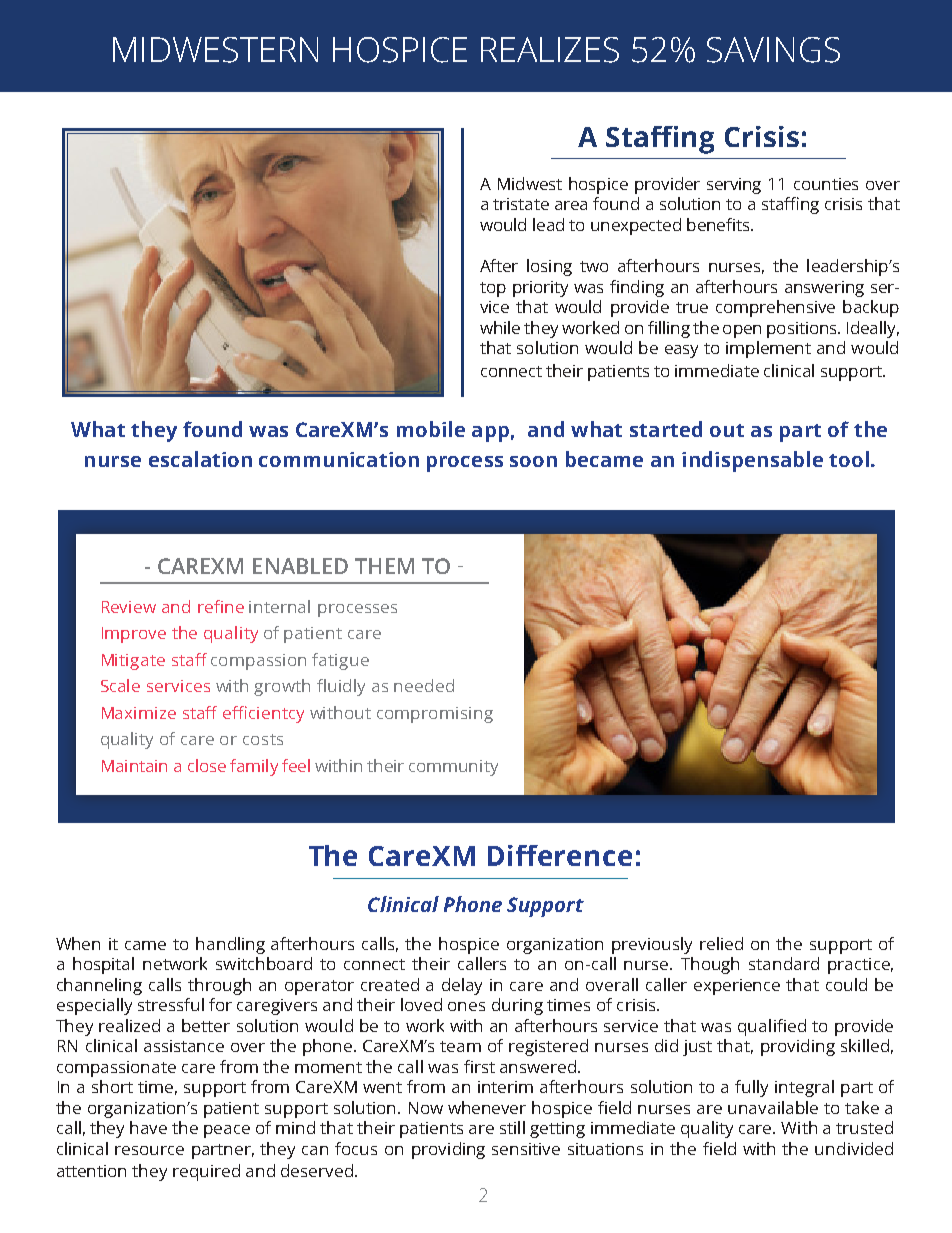  Describe the element at coordinates (571, 205) in the page. I see `area` at that location.
